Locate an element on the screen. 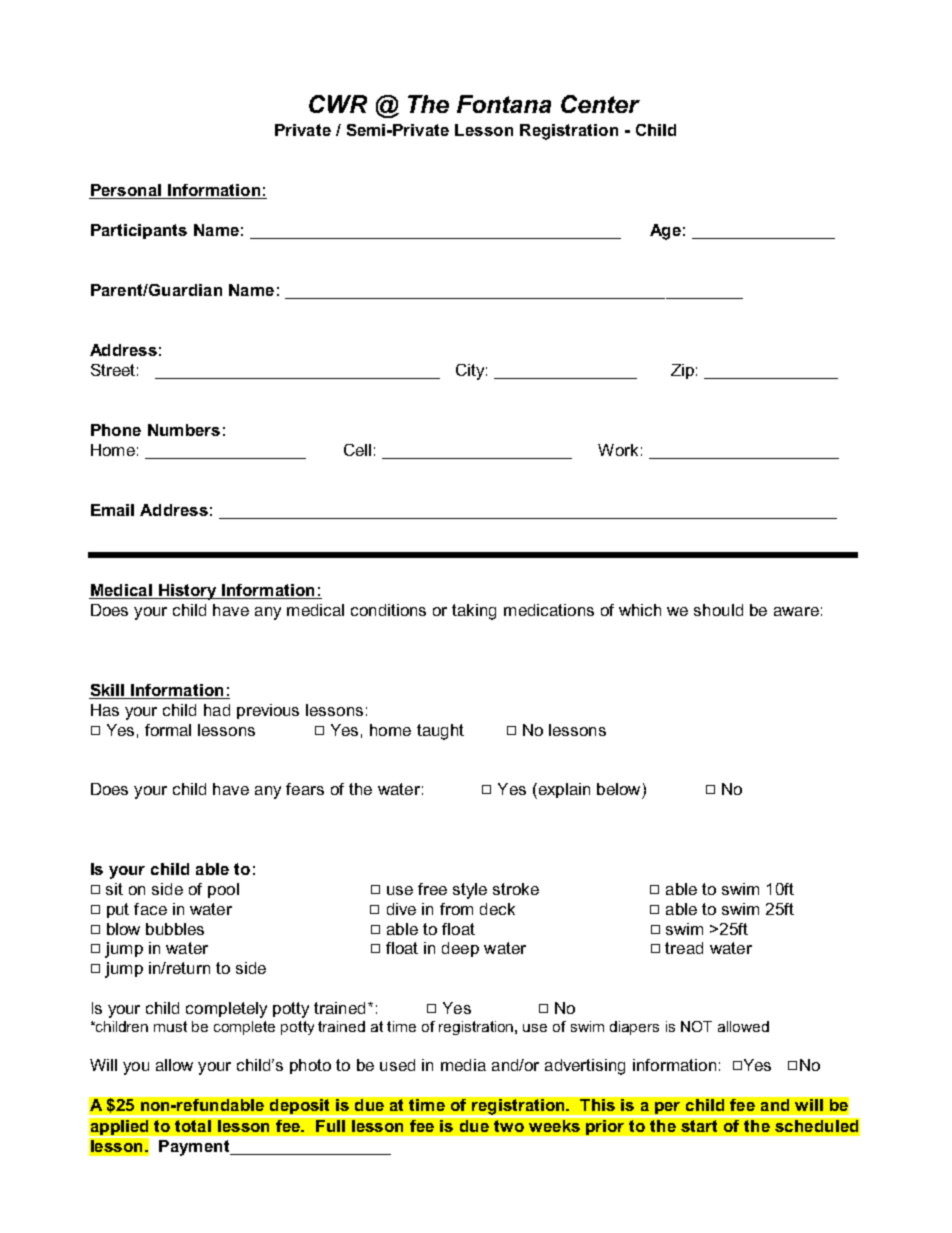 The height and width of the screenshot is (1233, 952). Numbers is located at coordinates (184, 430).
